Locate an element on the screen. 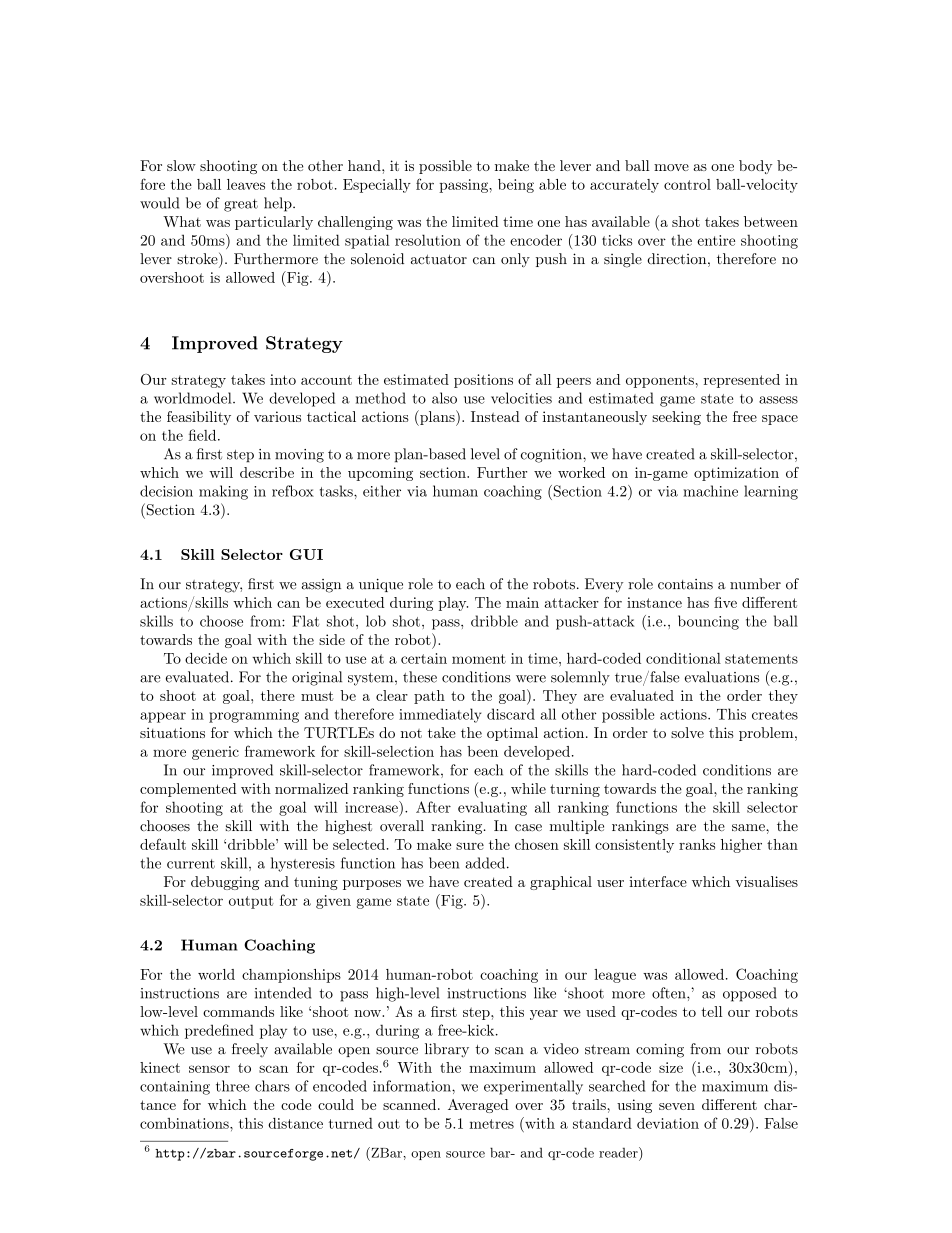 The height and width of the screenshot is (1233, 952). conditional is located at coordinates (683, 658).
